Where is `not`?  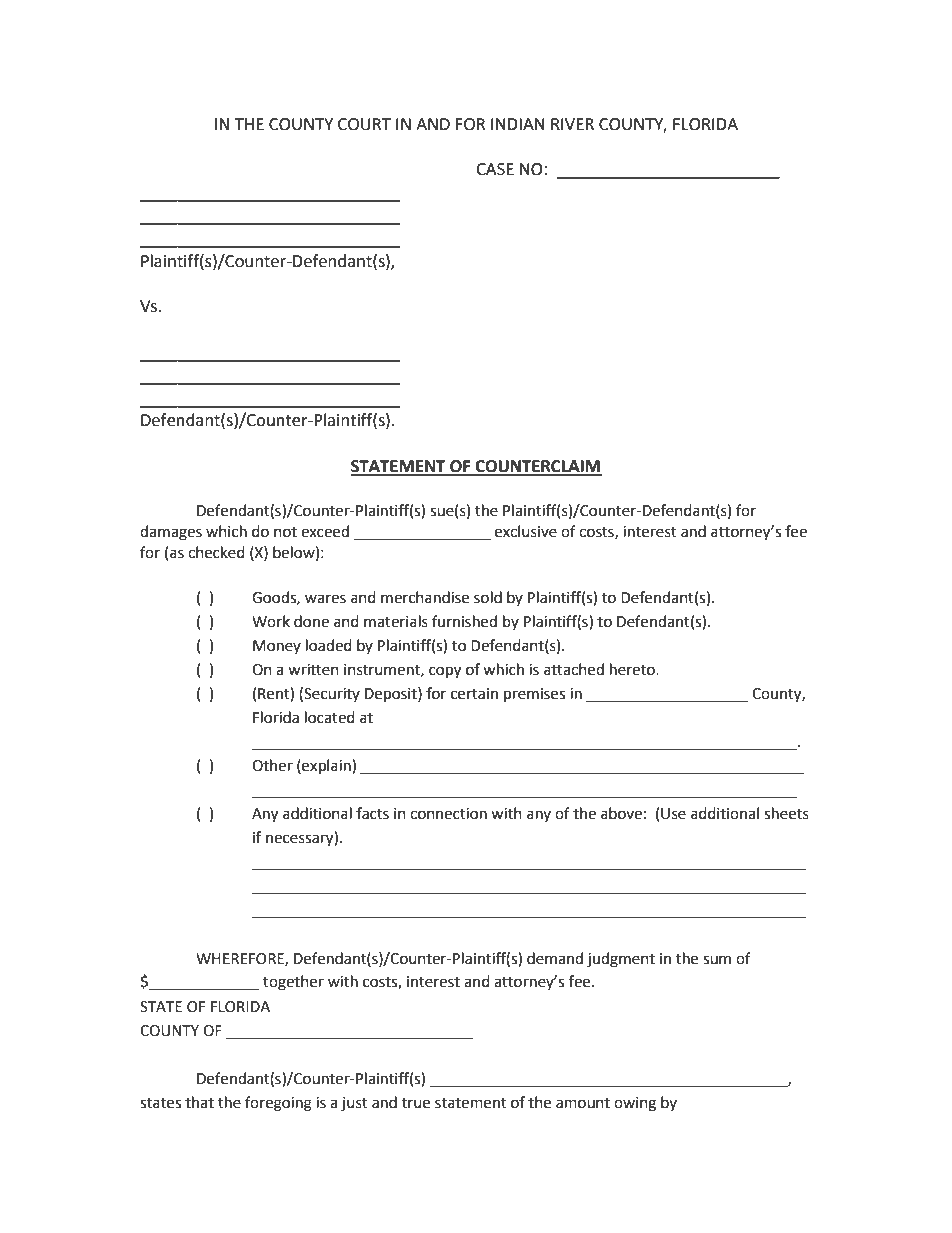
not is located at coordinates (285, 532).
